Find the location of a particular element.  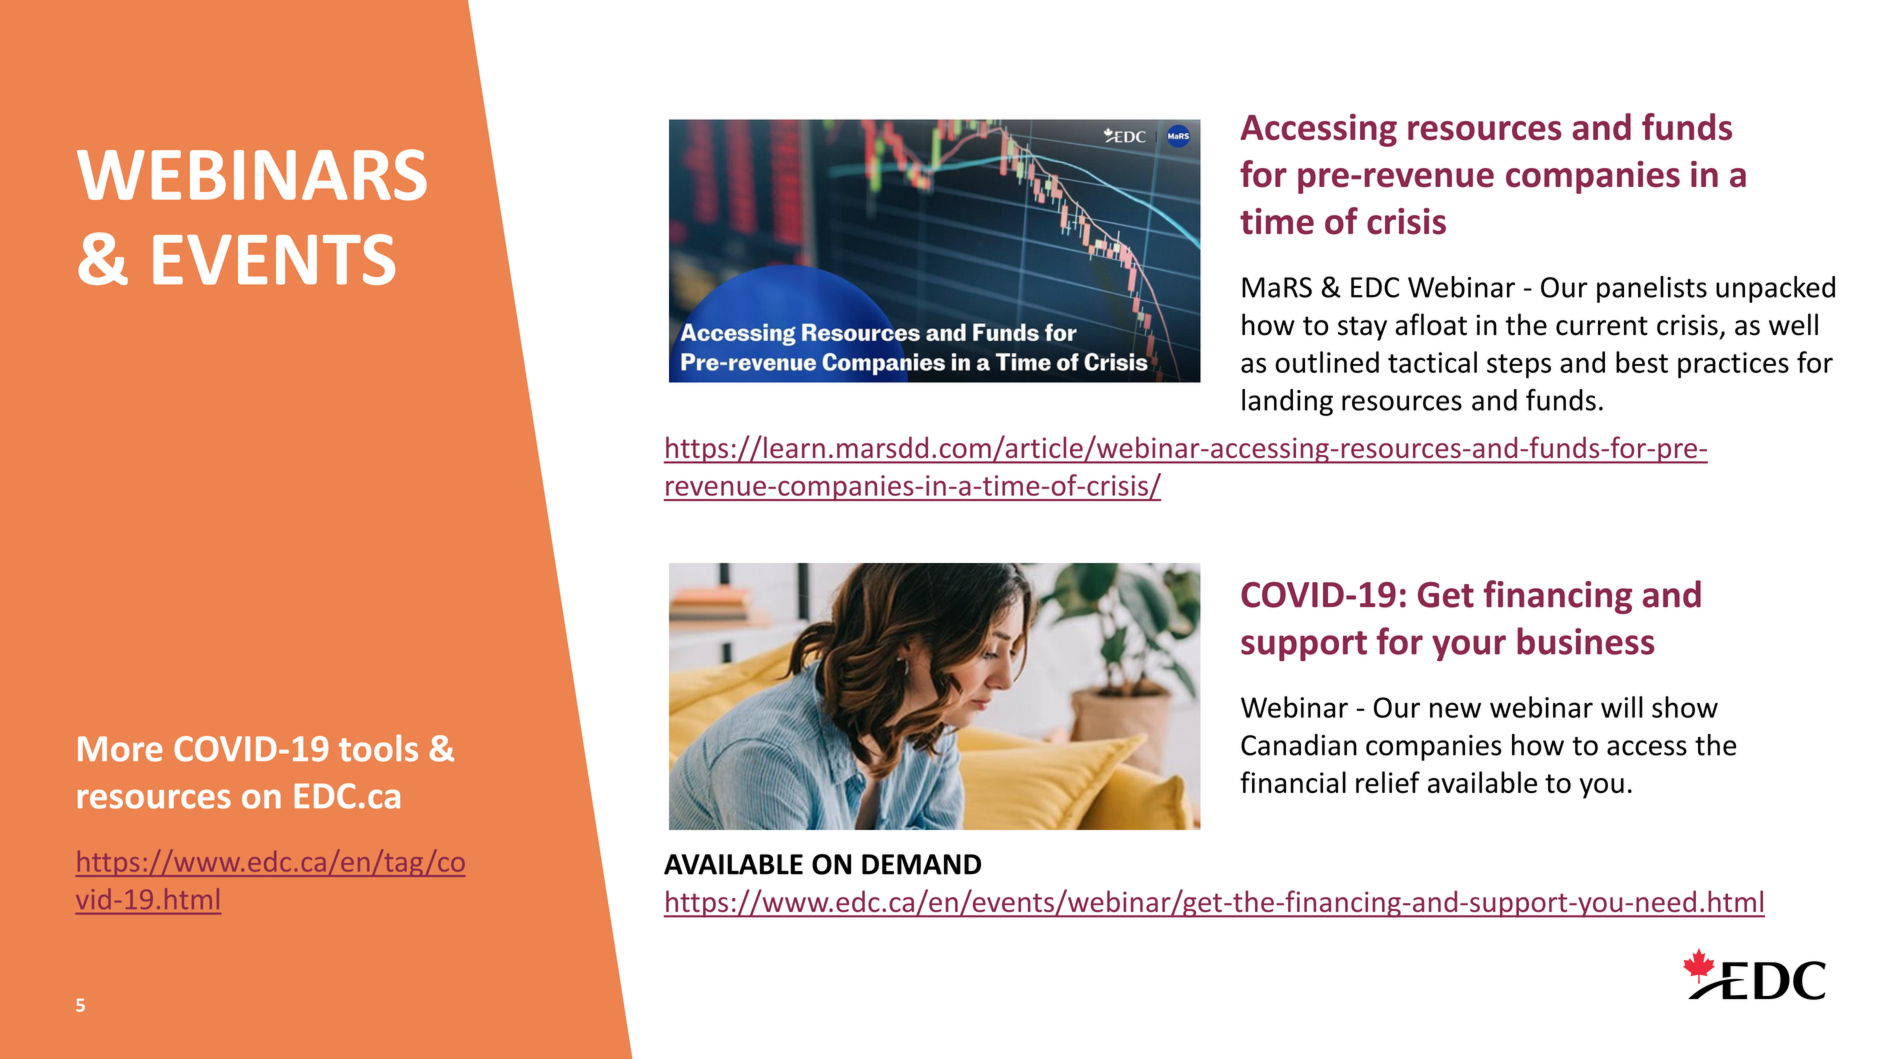

outlined is located at coordinates (1327, 362).
